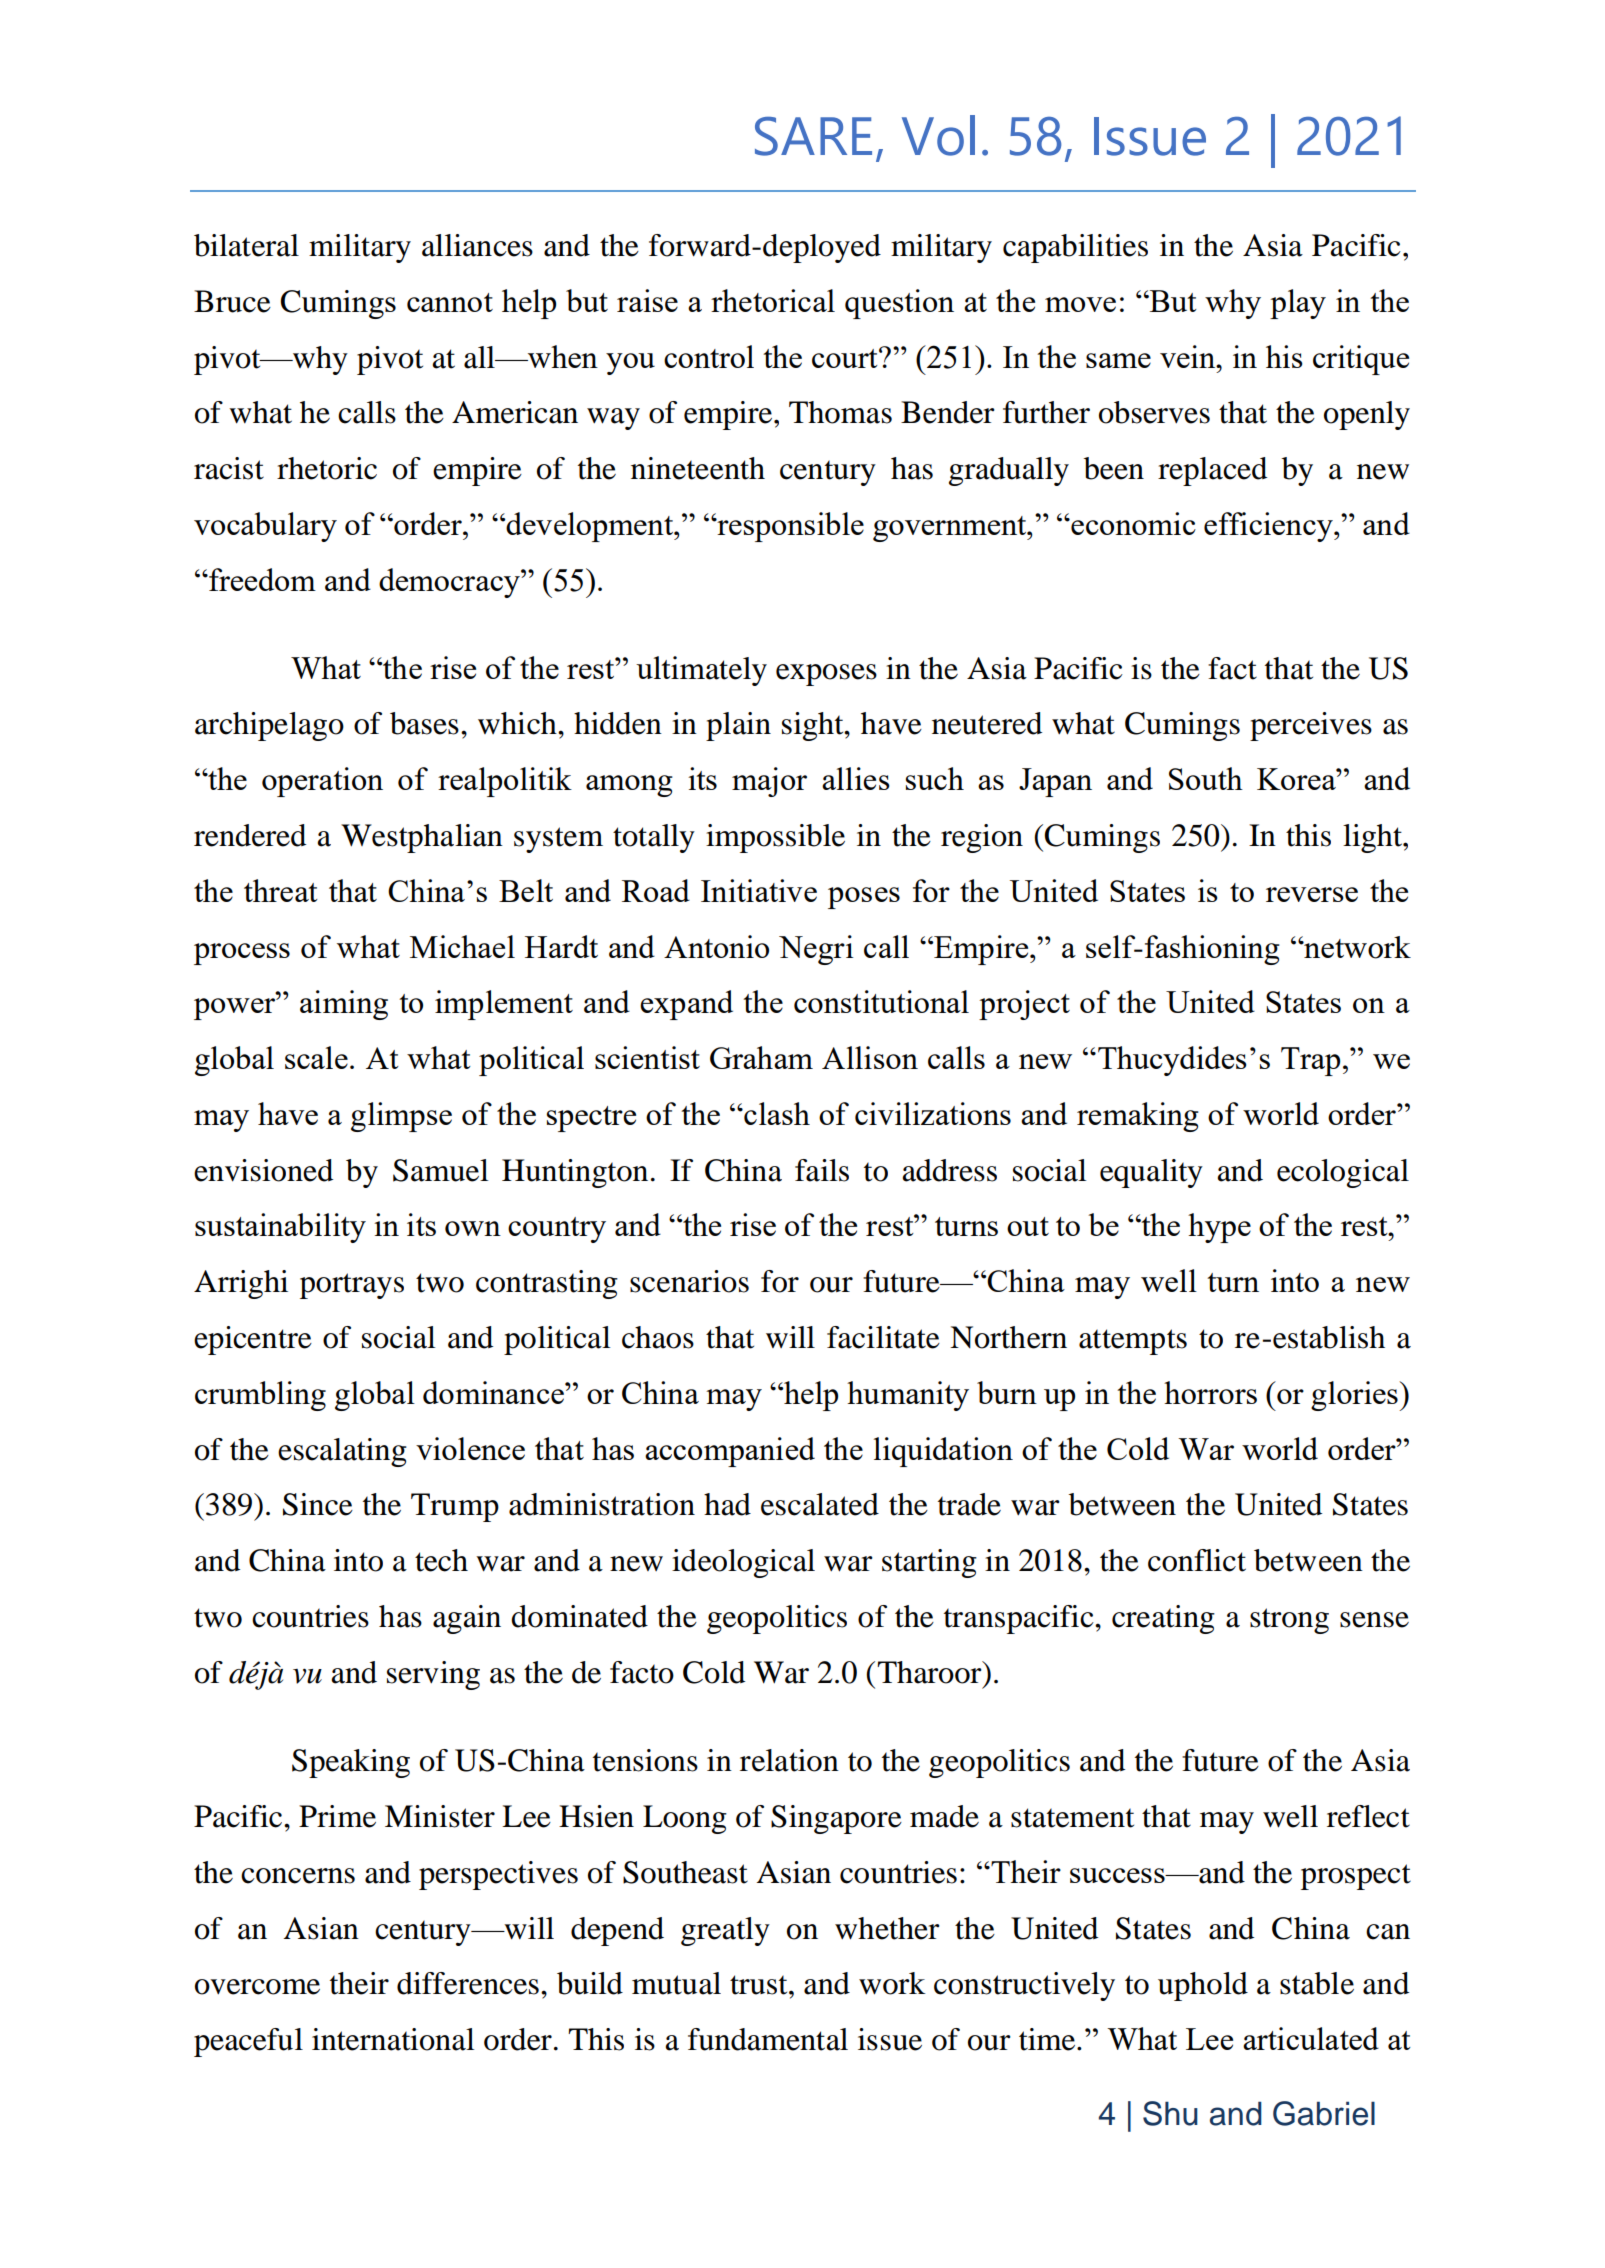 The height and width of the screenshot is (2268, 1605). What do you see at coordinates (743, 1563) in the screenshot?
I see `ideological` at bounding box center [743, 1563].
